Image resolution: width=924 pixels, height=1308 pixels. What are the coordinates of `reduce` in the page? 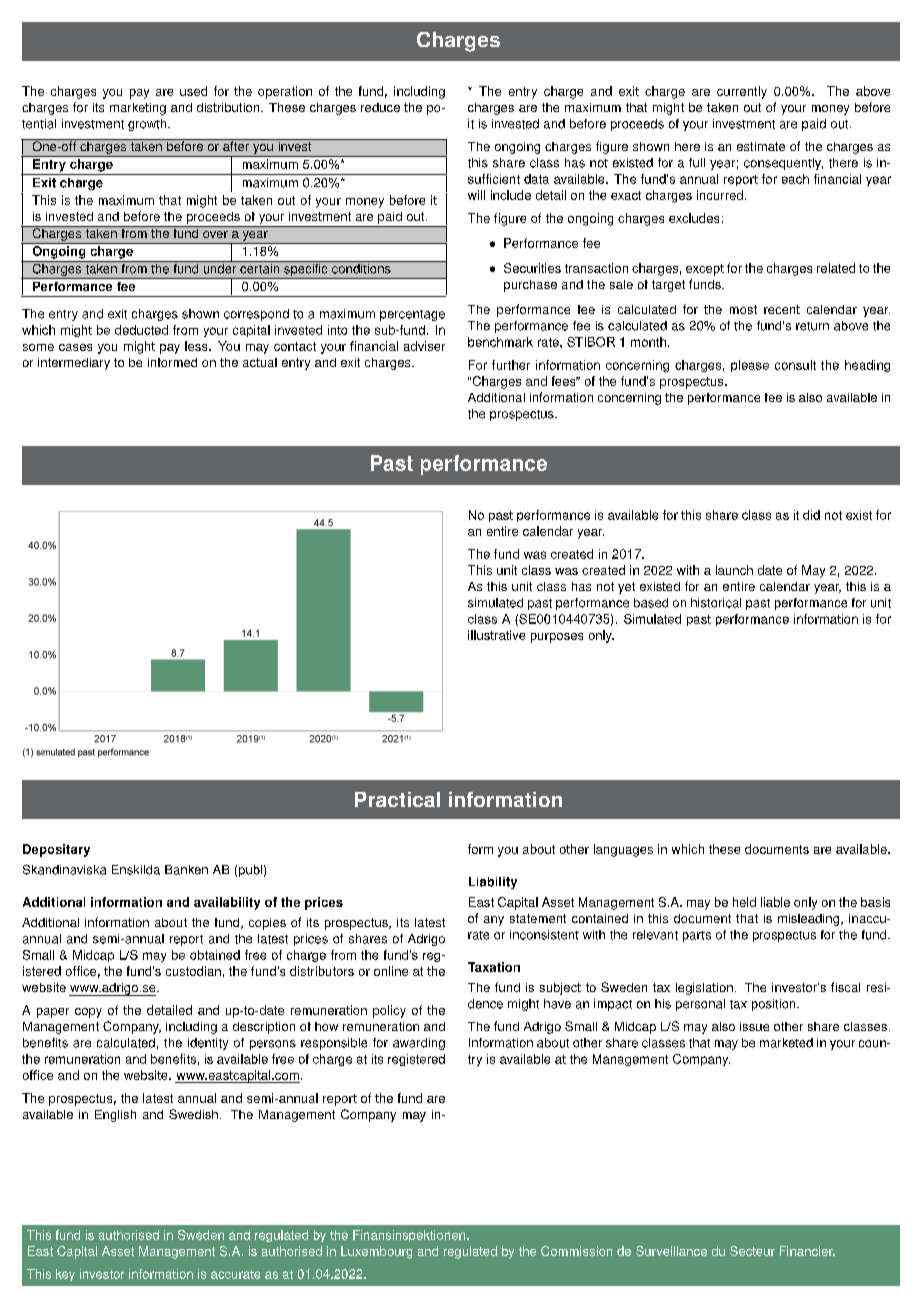 It's located at (380, 107).
